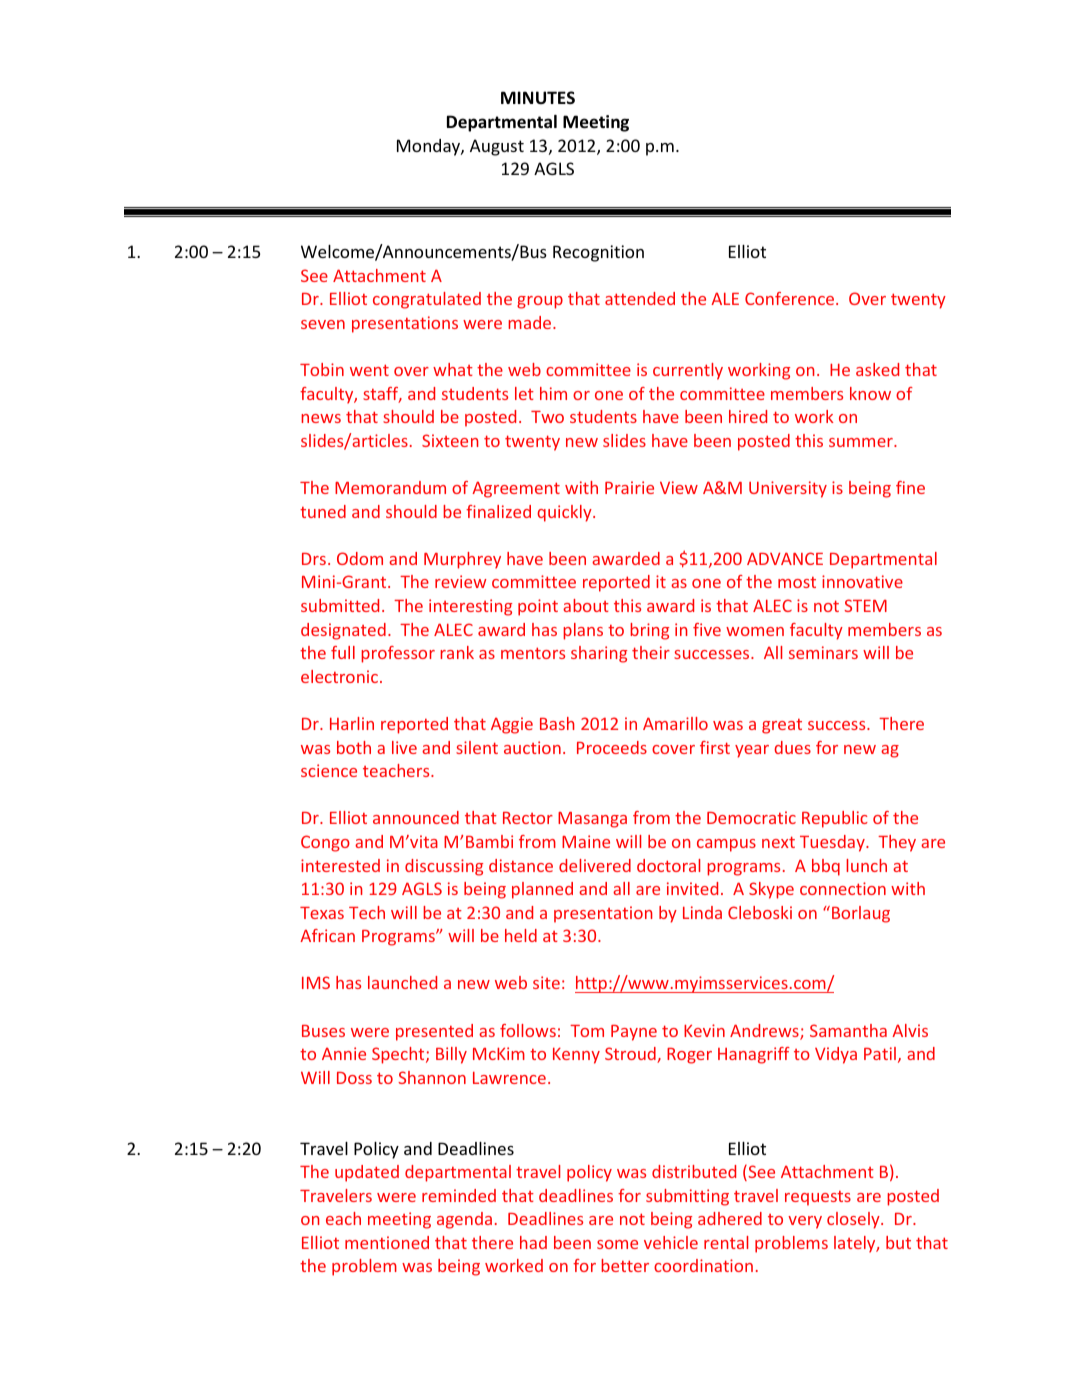  Describe the element at coordinates (599, 654) in the document. I see `sharing` at that location.
